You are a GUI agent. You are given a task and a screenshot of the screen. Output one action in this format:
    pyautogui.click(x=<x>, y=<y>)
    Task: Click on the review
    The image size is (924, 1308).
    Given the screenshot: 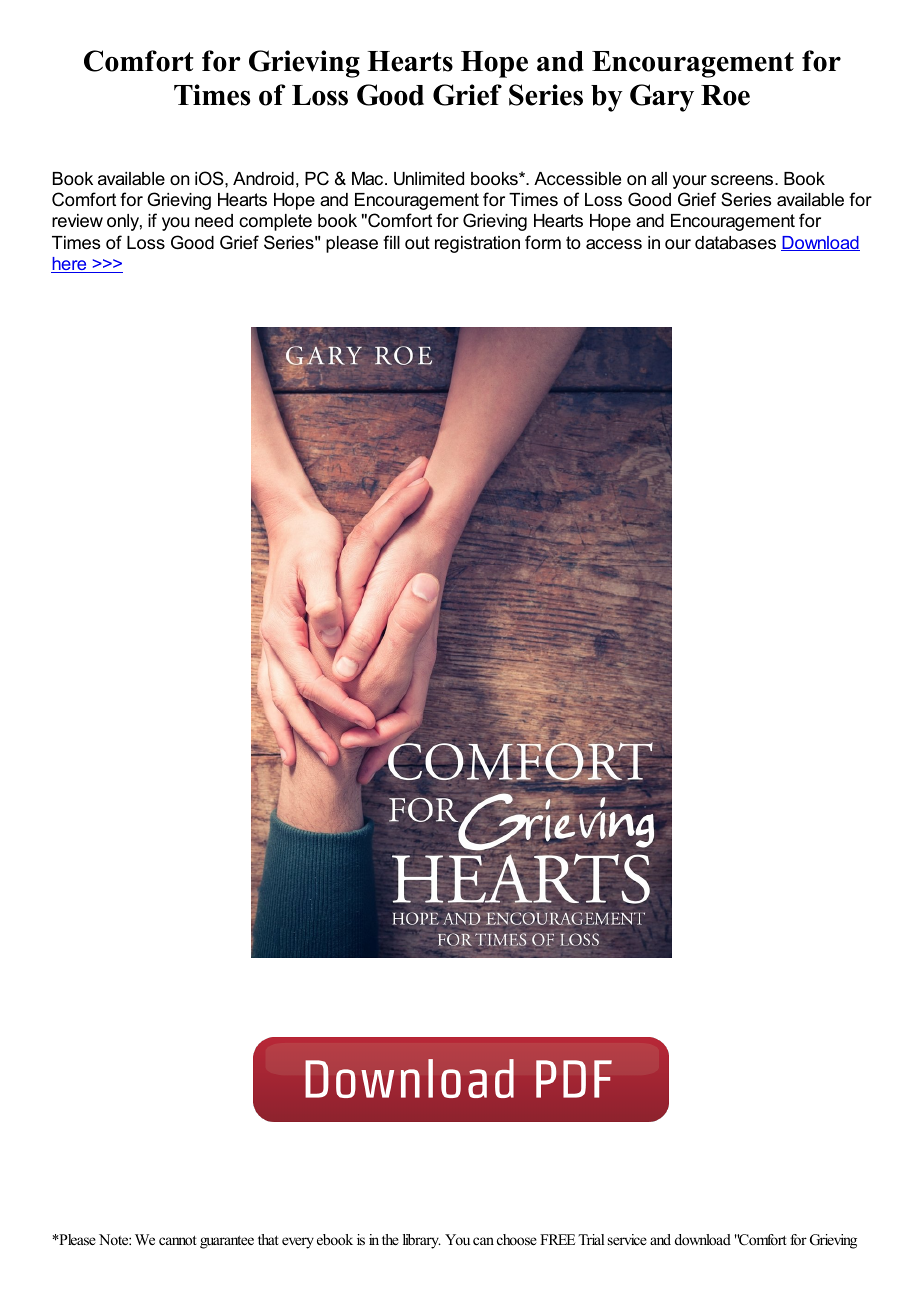 What is the action you would take?
    pyautogui.click(x=77, y=221)
